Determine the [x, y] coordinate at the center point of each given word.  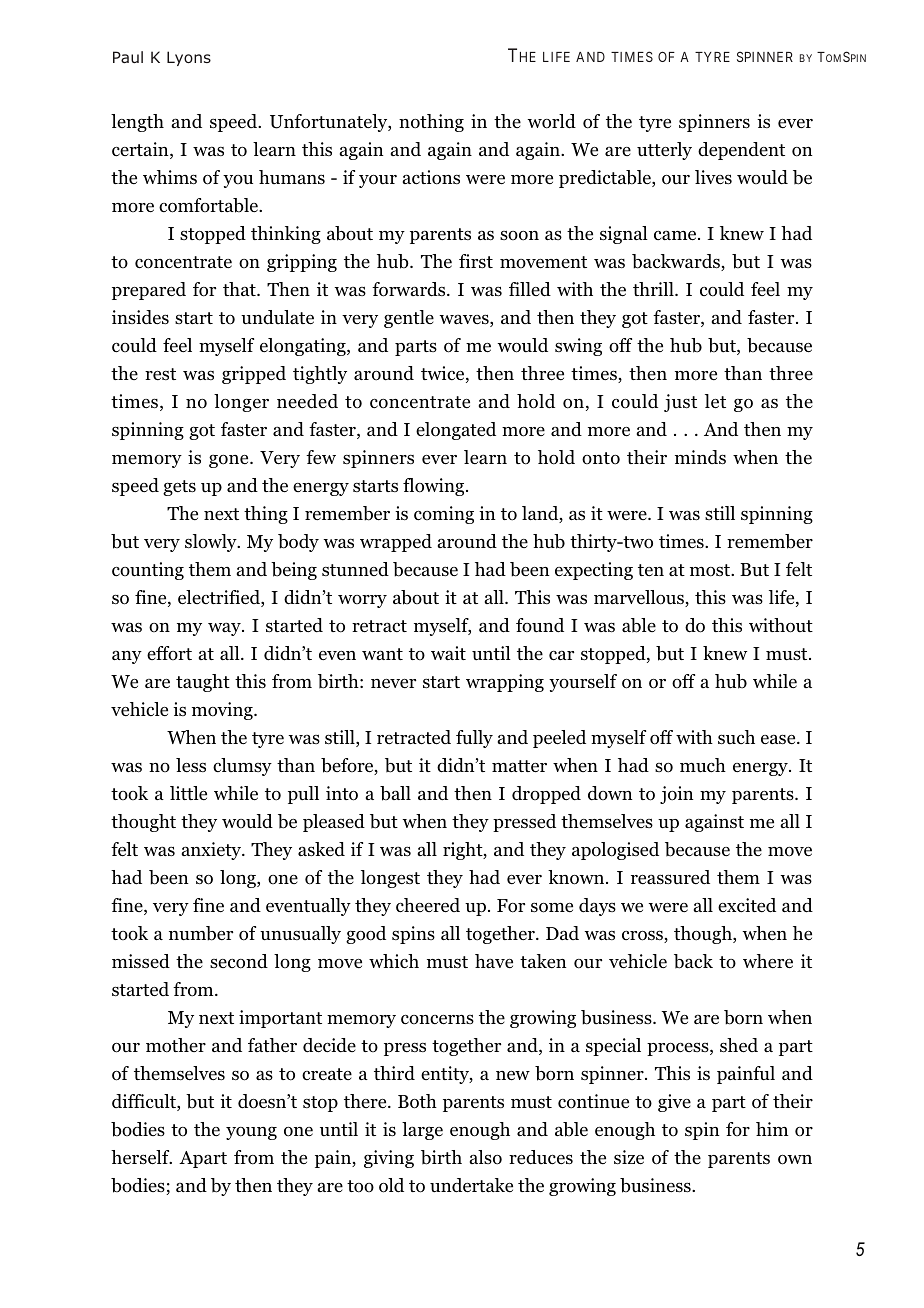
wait [448, 653]
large [422, 1131]
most [711, 570]
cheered [428, 905]
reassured [670, 877]
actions [431, 177]
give [674, 1103]
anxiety [213, 851]
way [225, 629]
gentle [409, 319]
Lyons [189, 58]
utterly [664, 151]
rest [160, 374]
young [251, 1133]
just [680, 403]
